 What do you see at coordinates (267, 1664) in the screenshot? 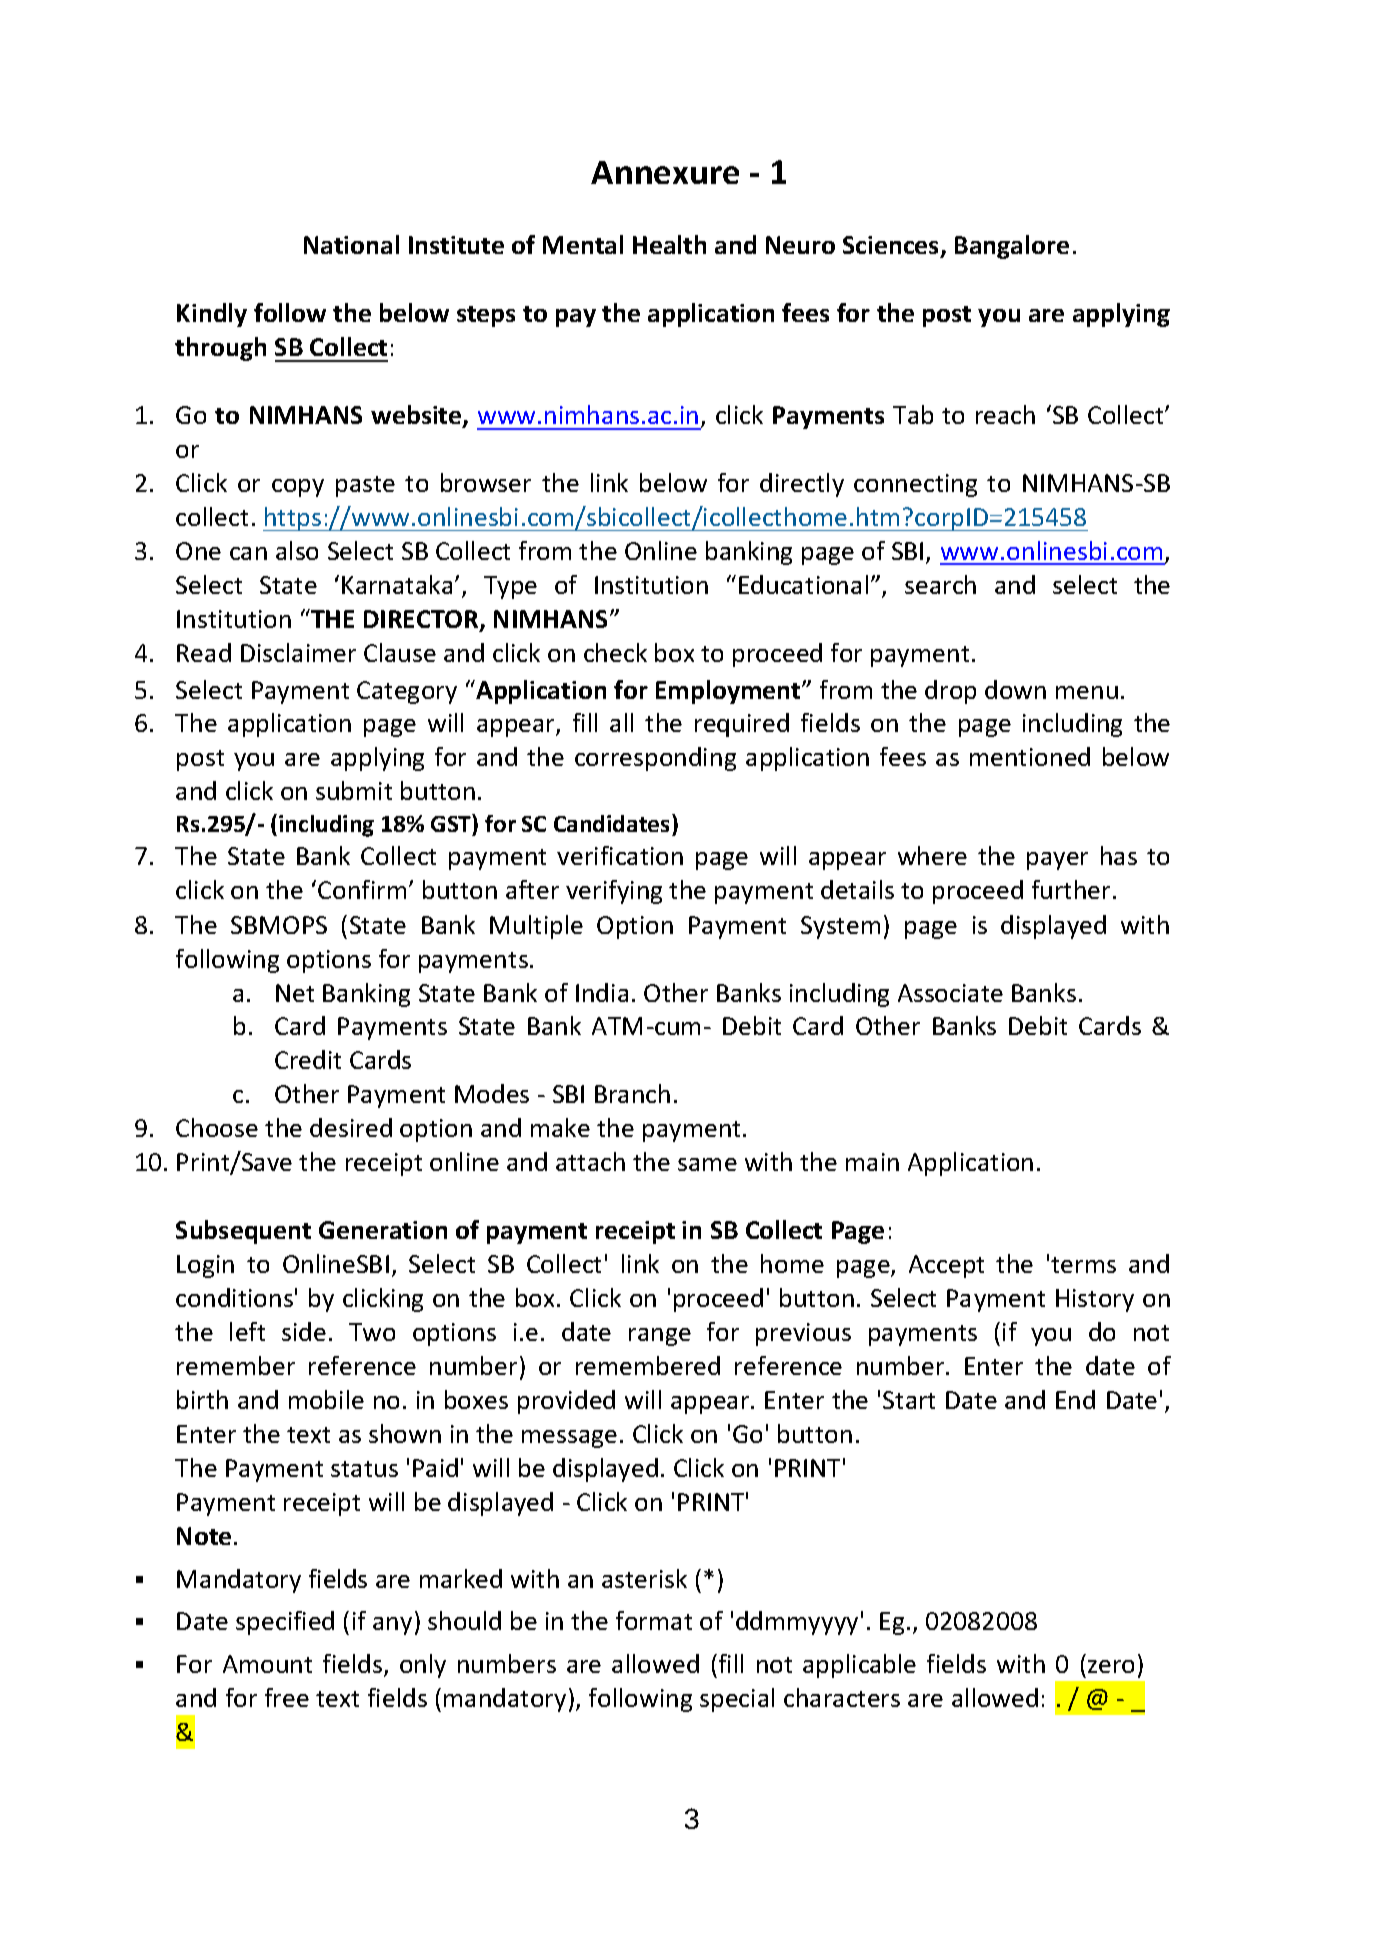
I see `Amount` at bounding box center [267, 1664].
